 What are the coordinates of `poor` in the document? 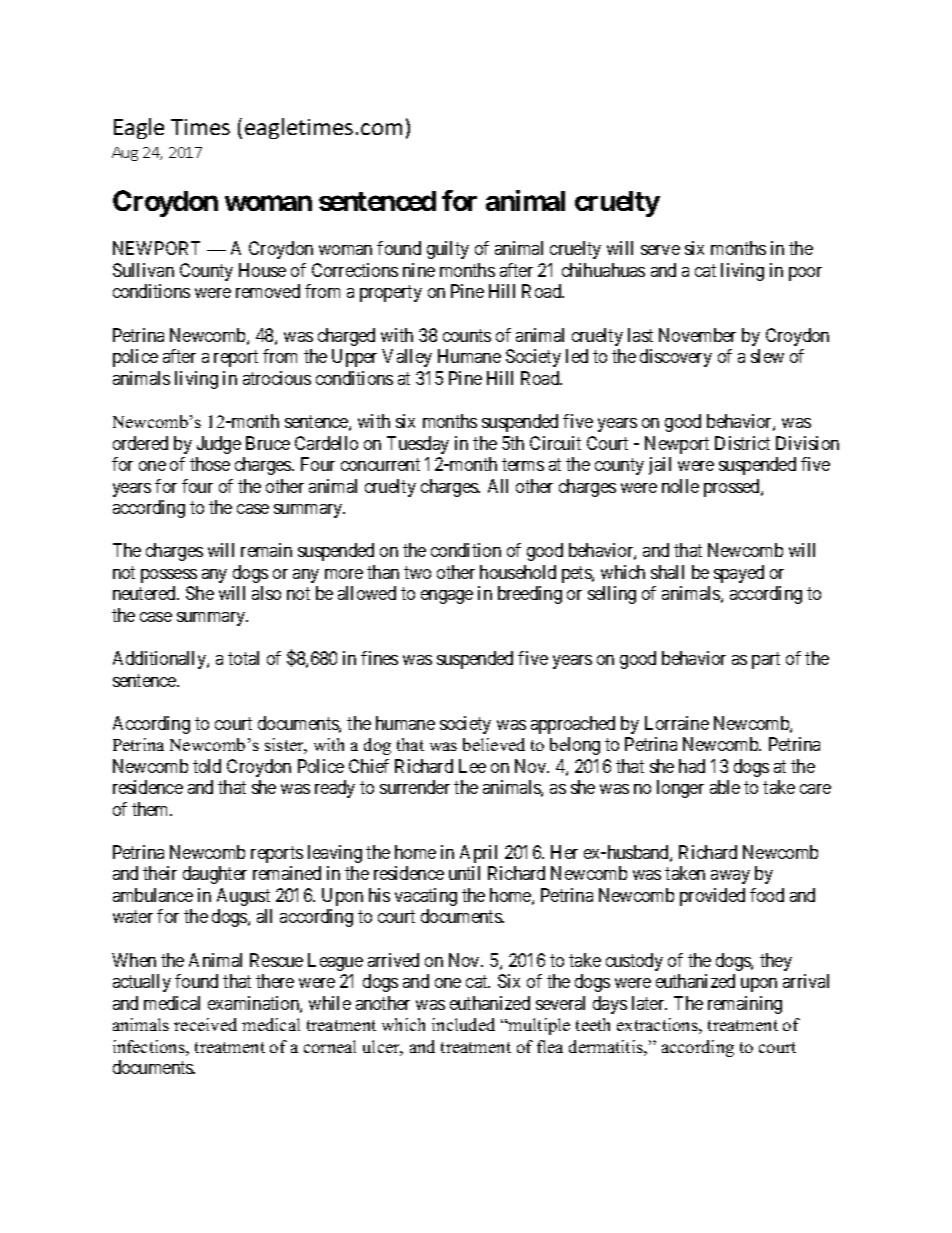 It's located at (805, 274).
